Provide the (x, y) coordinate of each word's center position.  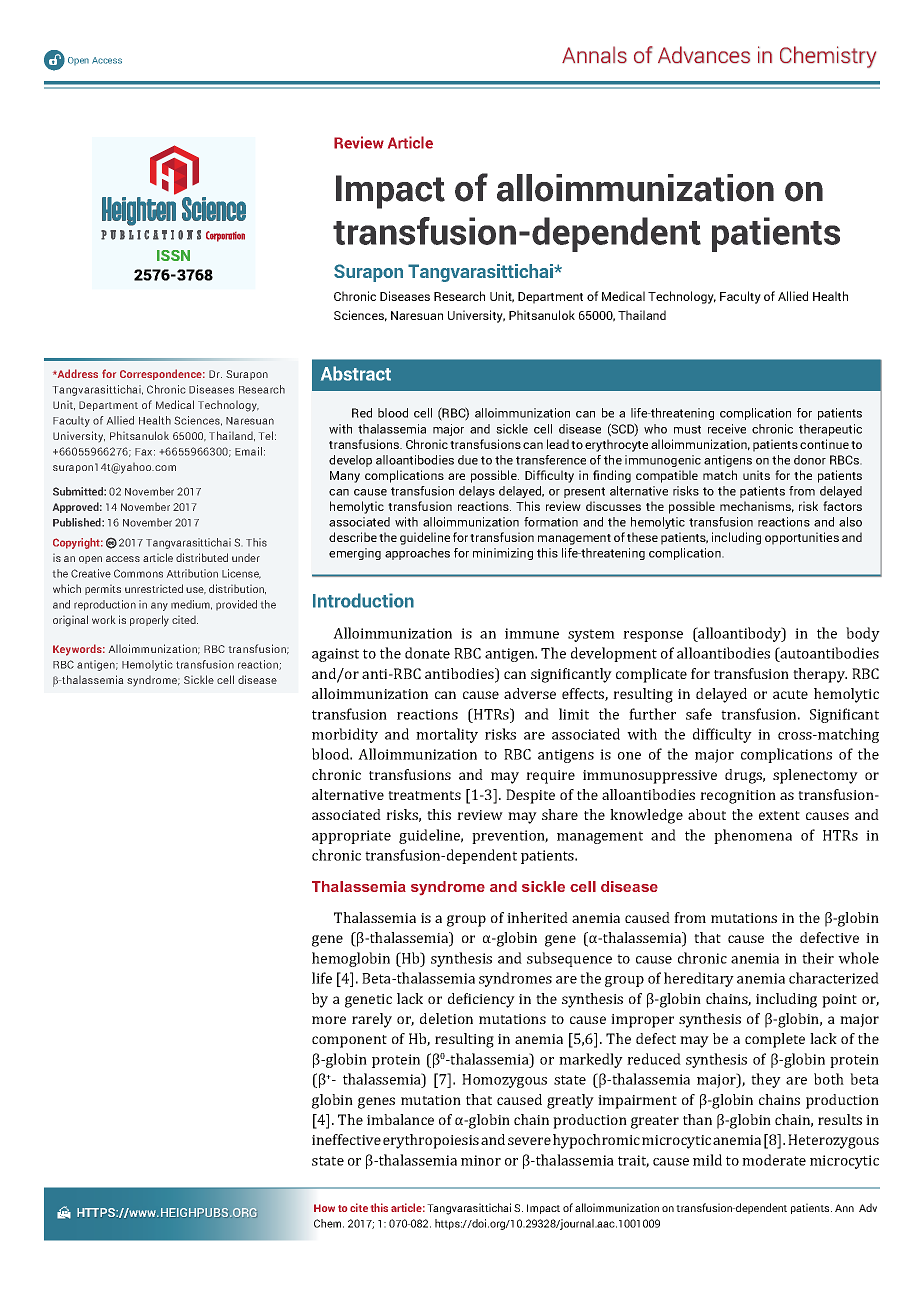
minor (481, 1160)
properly (149, 621)
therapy (820, 675)
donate (427, 653)
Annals (594, 55)
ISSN (173, 255)
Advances (704, 55)
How (324, 1208)
